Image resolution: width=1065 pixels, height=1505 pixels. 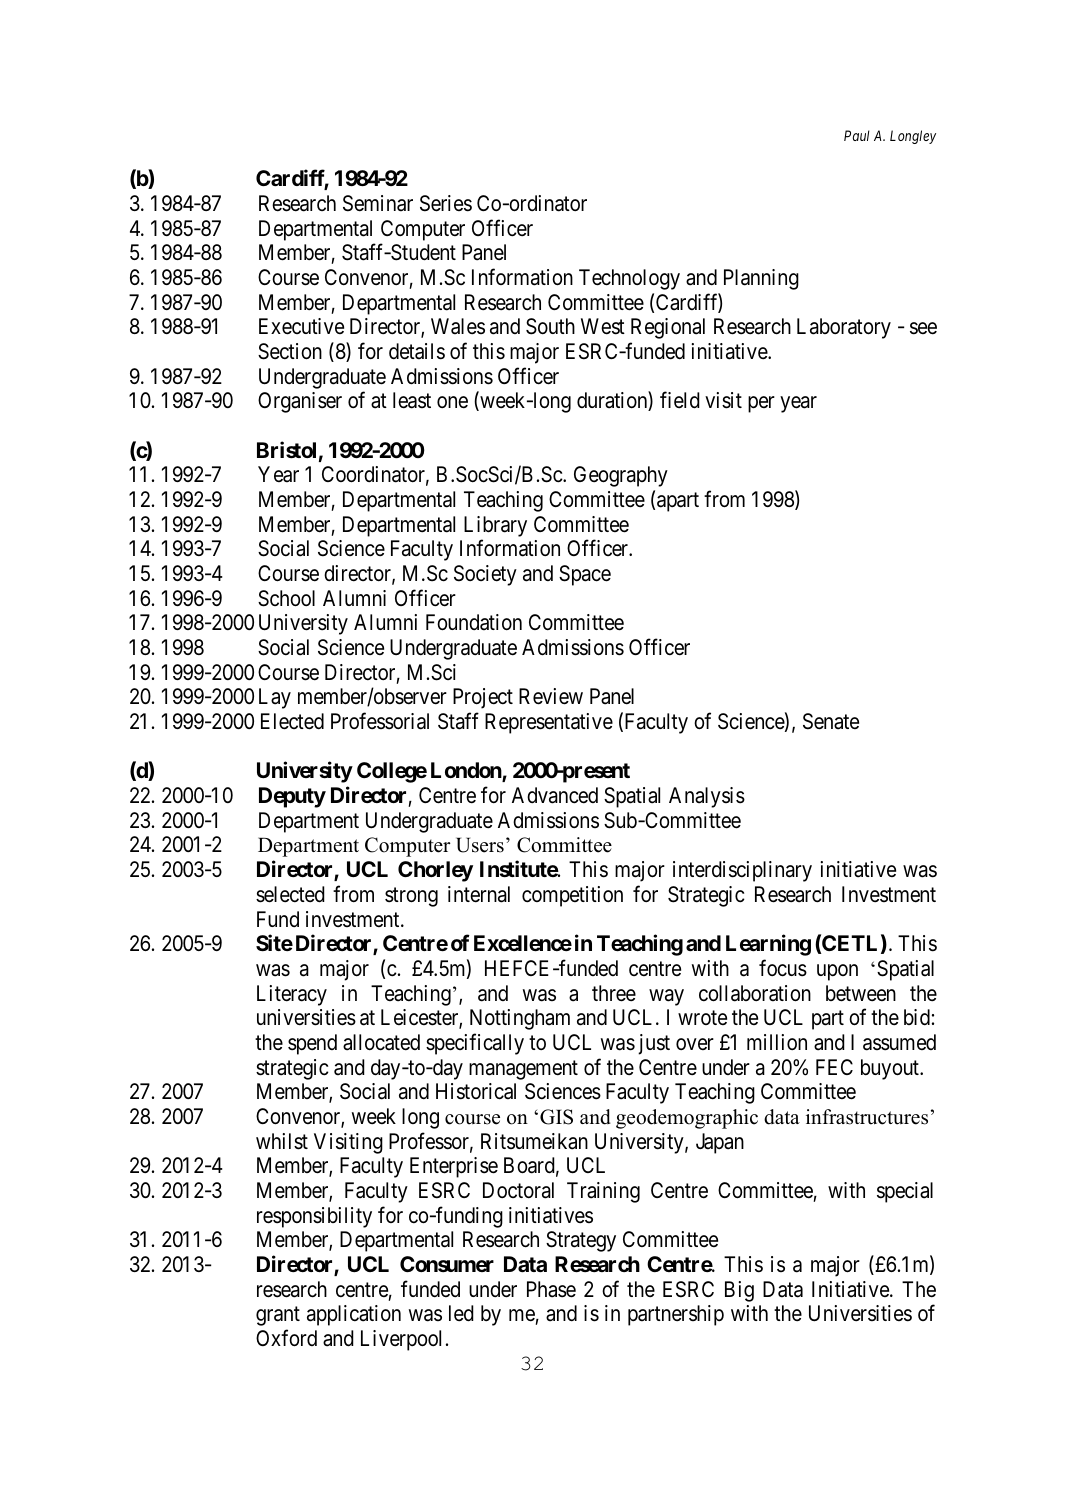 I want to click on Geography, so click(x=621, y=476).
